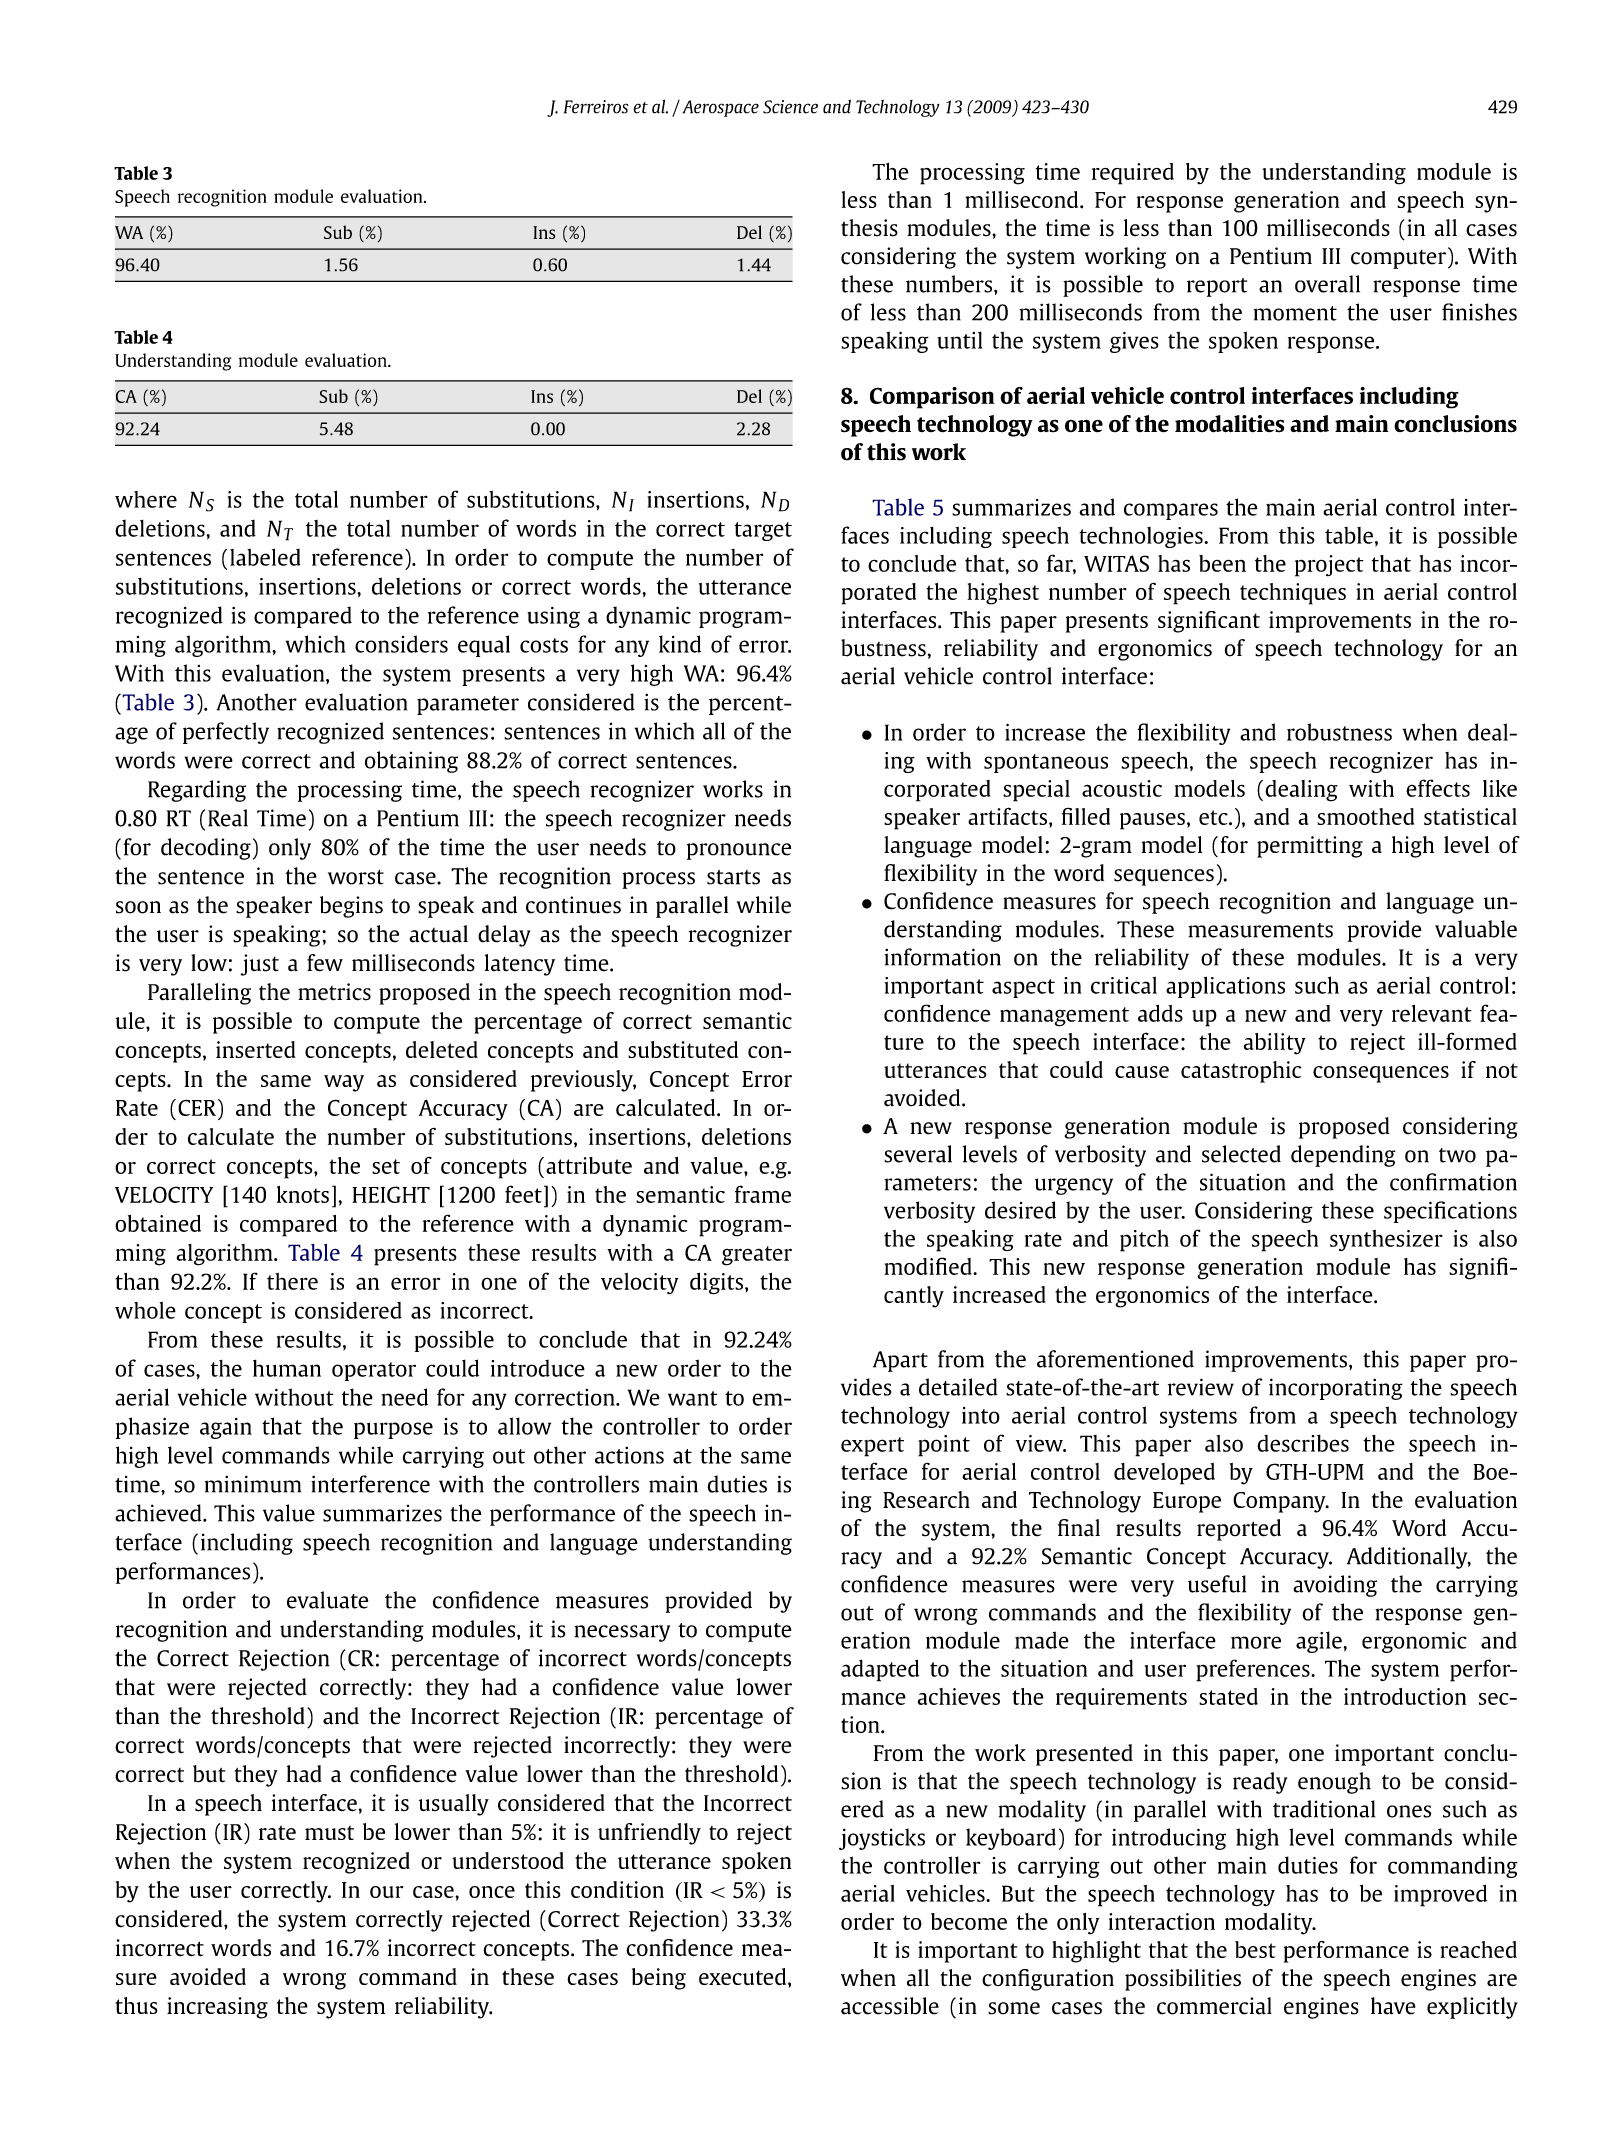 Image resolution: width=1606 pixels, height=2141 pixels. What do you see at coordinates (1241, 1072) in the screenshot?
I see `catastrophic` at bounding box center [1241, 1072].
